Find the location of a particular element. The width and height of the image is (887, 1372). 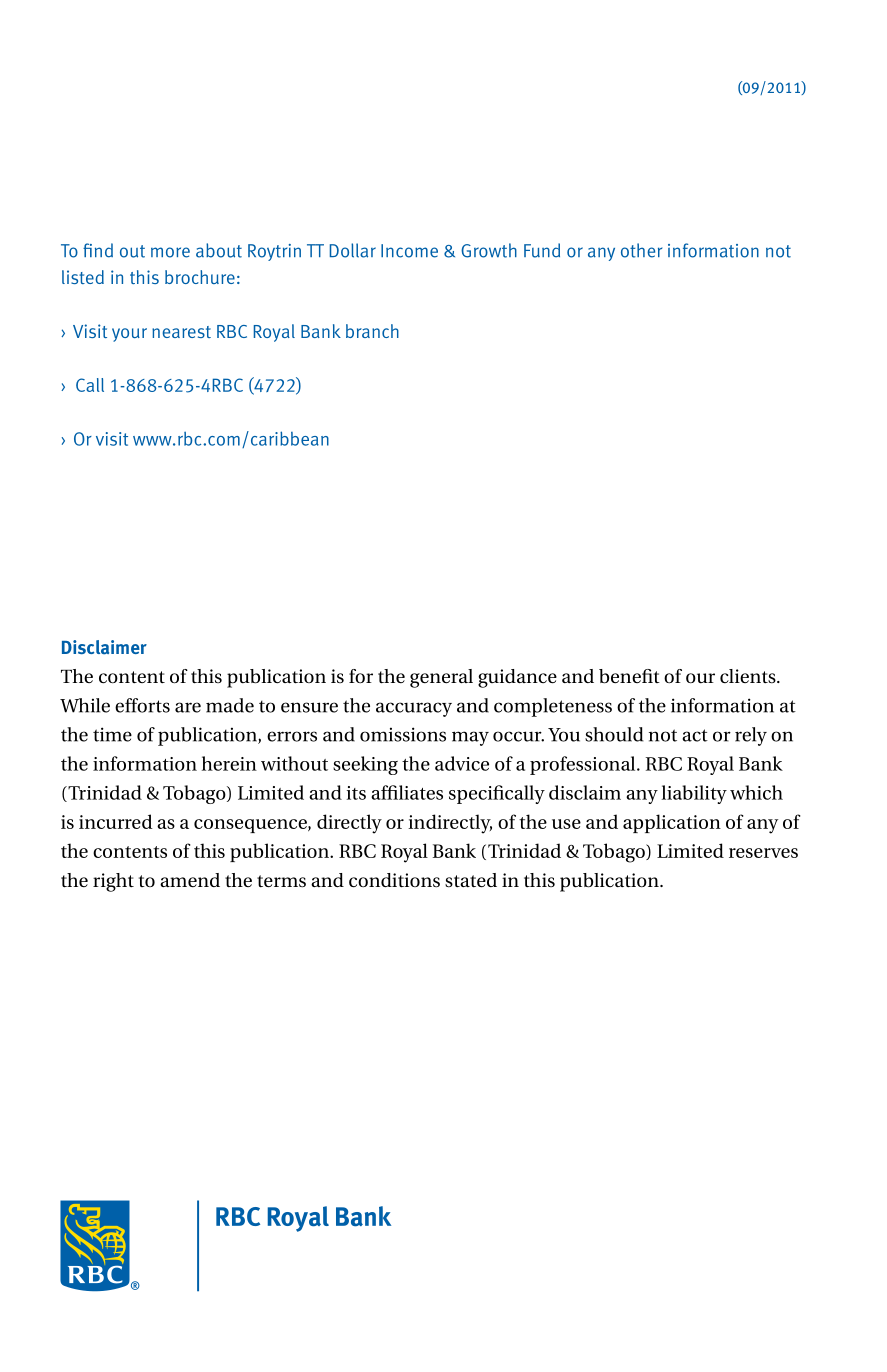

efforts is located at coordinates (142, 705).
